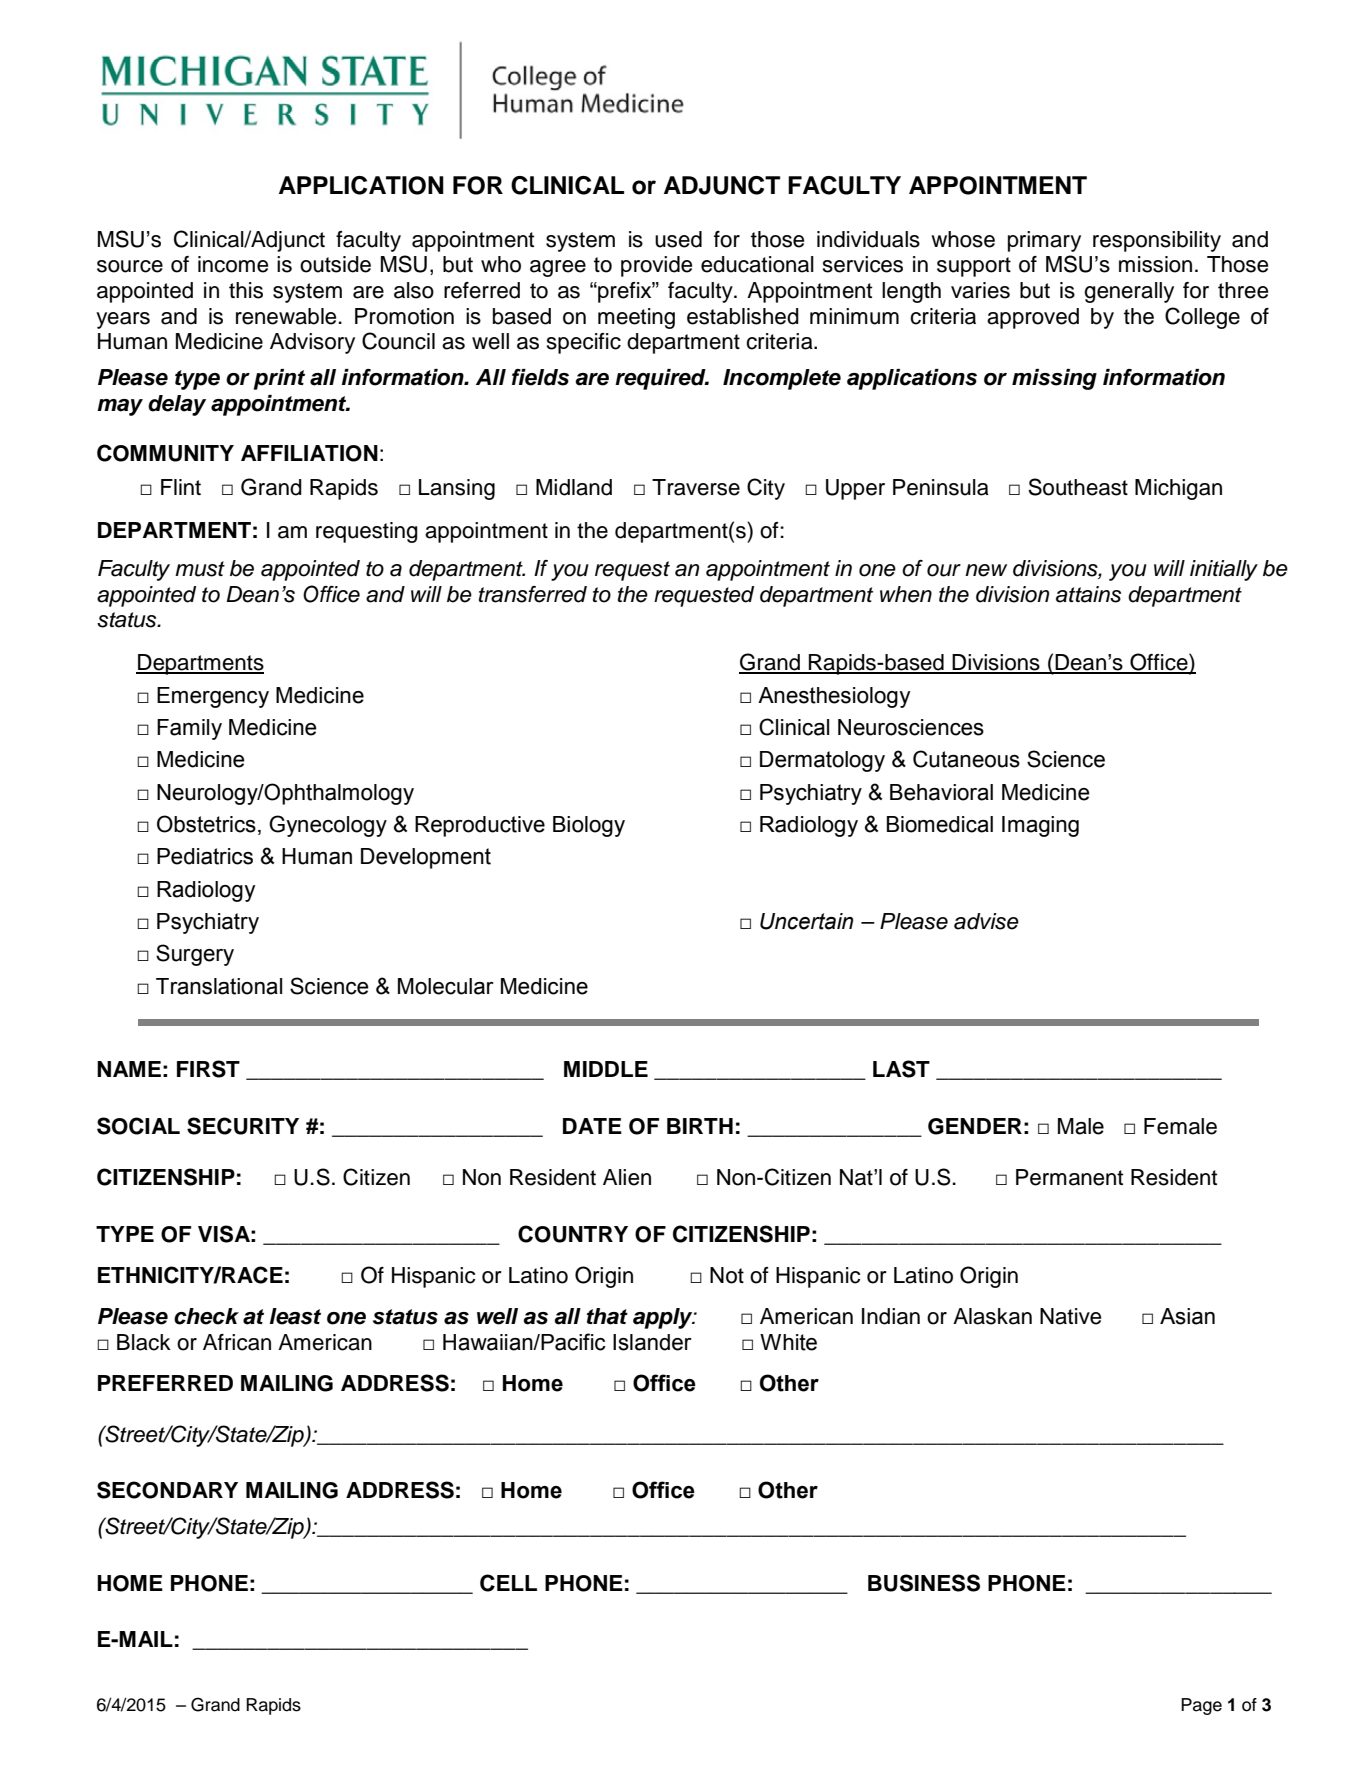 The width and height of the document is (1366, 1768). Describe the element at coordinates (200, 569) in the document. I see `must` at that location.
